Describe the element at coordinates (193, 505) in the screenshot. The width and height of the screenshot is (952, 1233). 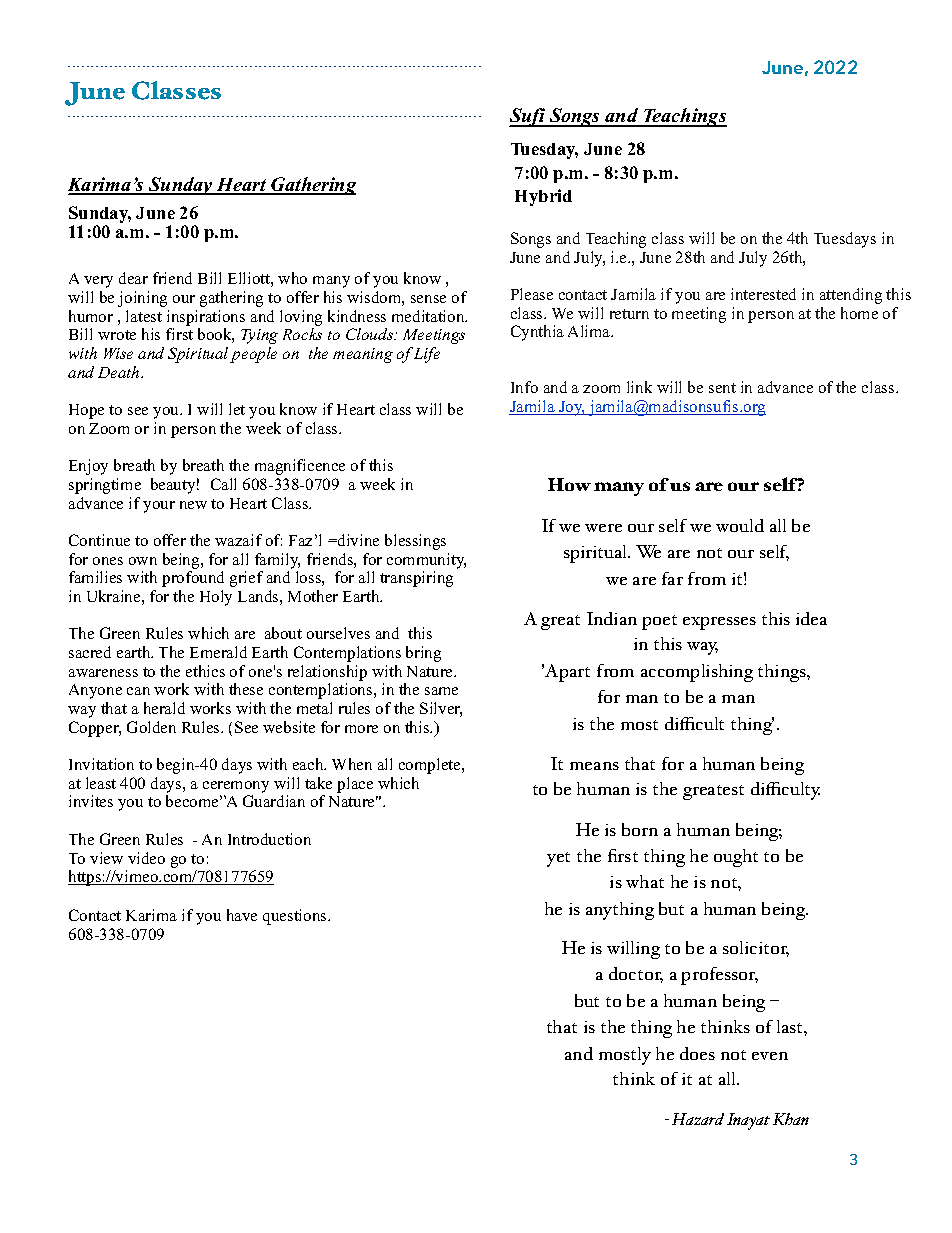
I see `new` at that location.
